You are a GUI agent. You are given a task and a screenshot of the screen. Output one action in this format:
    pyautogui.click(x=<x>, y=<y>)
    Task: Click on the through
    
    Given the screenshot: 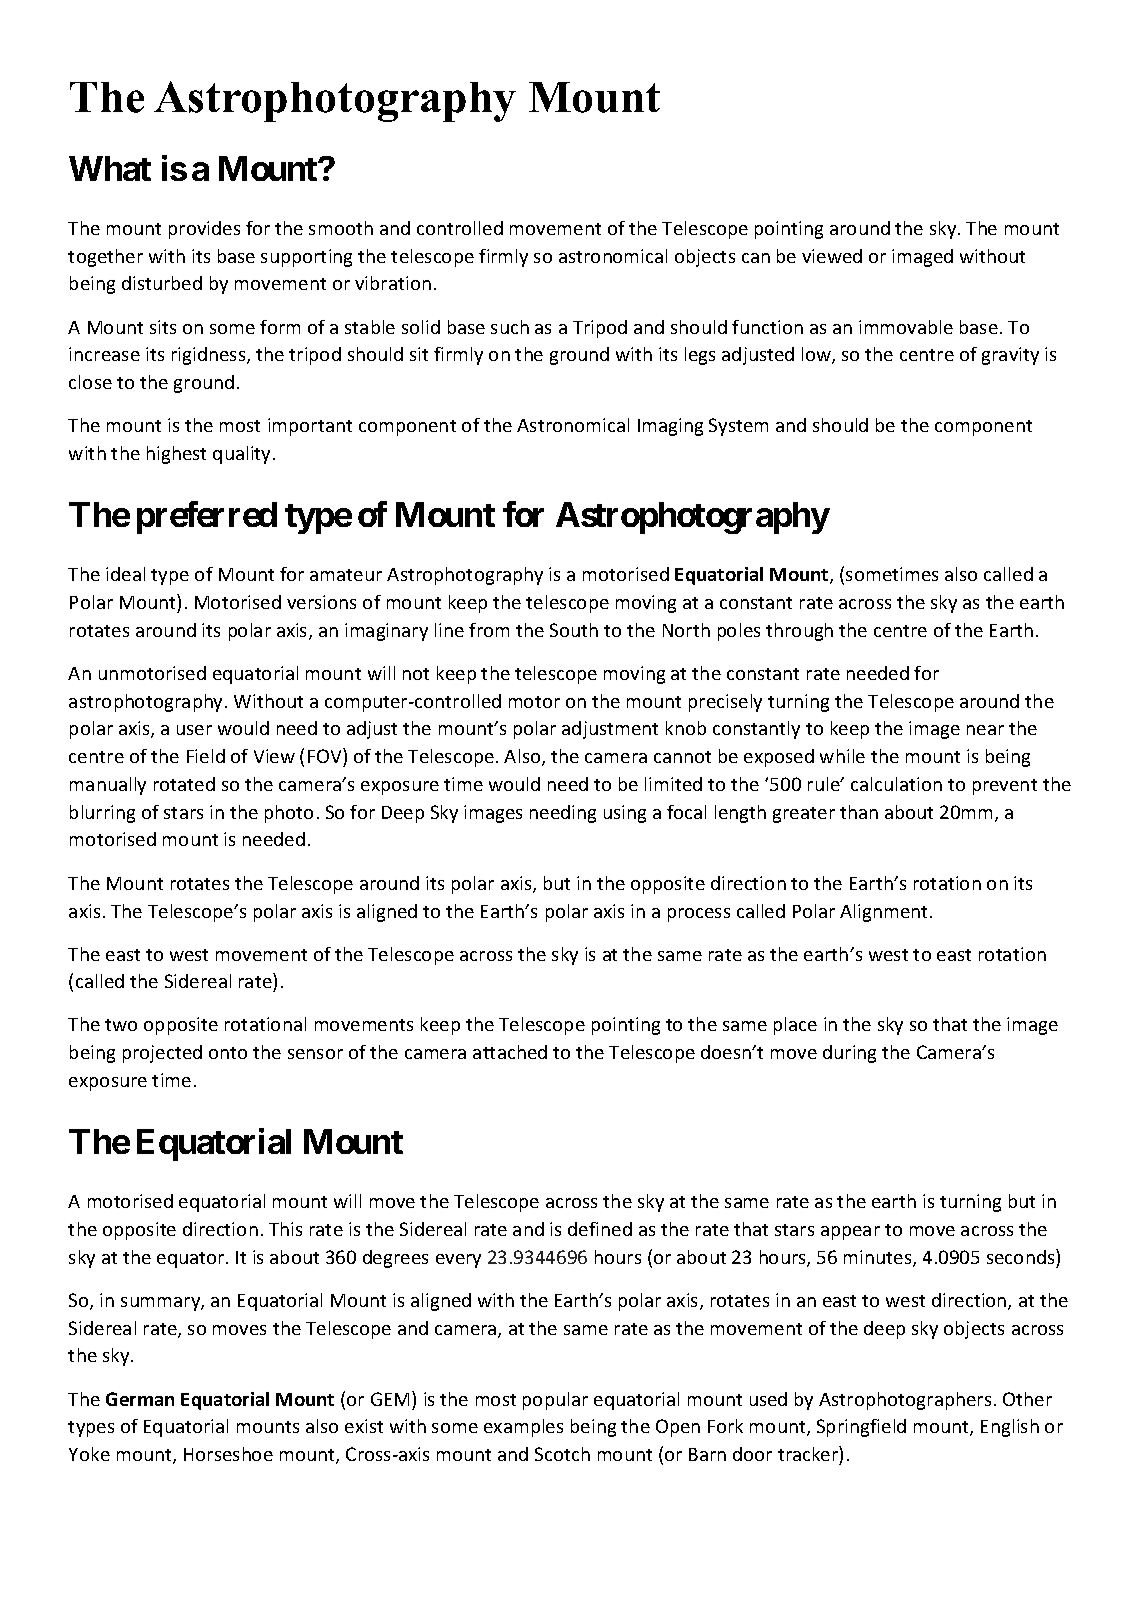 What is the action you would take?
    pyautogui.click(x=799, y=632)
